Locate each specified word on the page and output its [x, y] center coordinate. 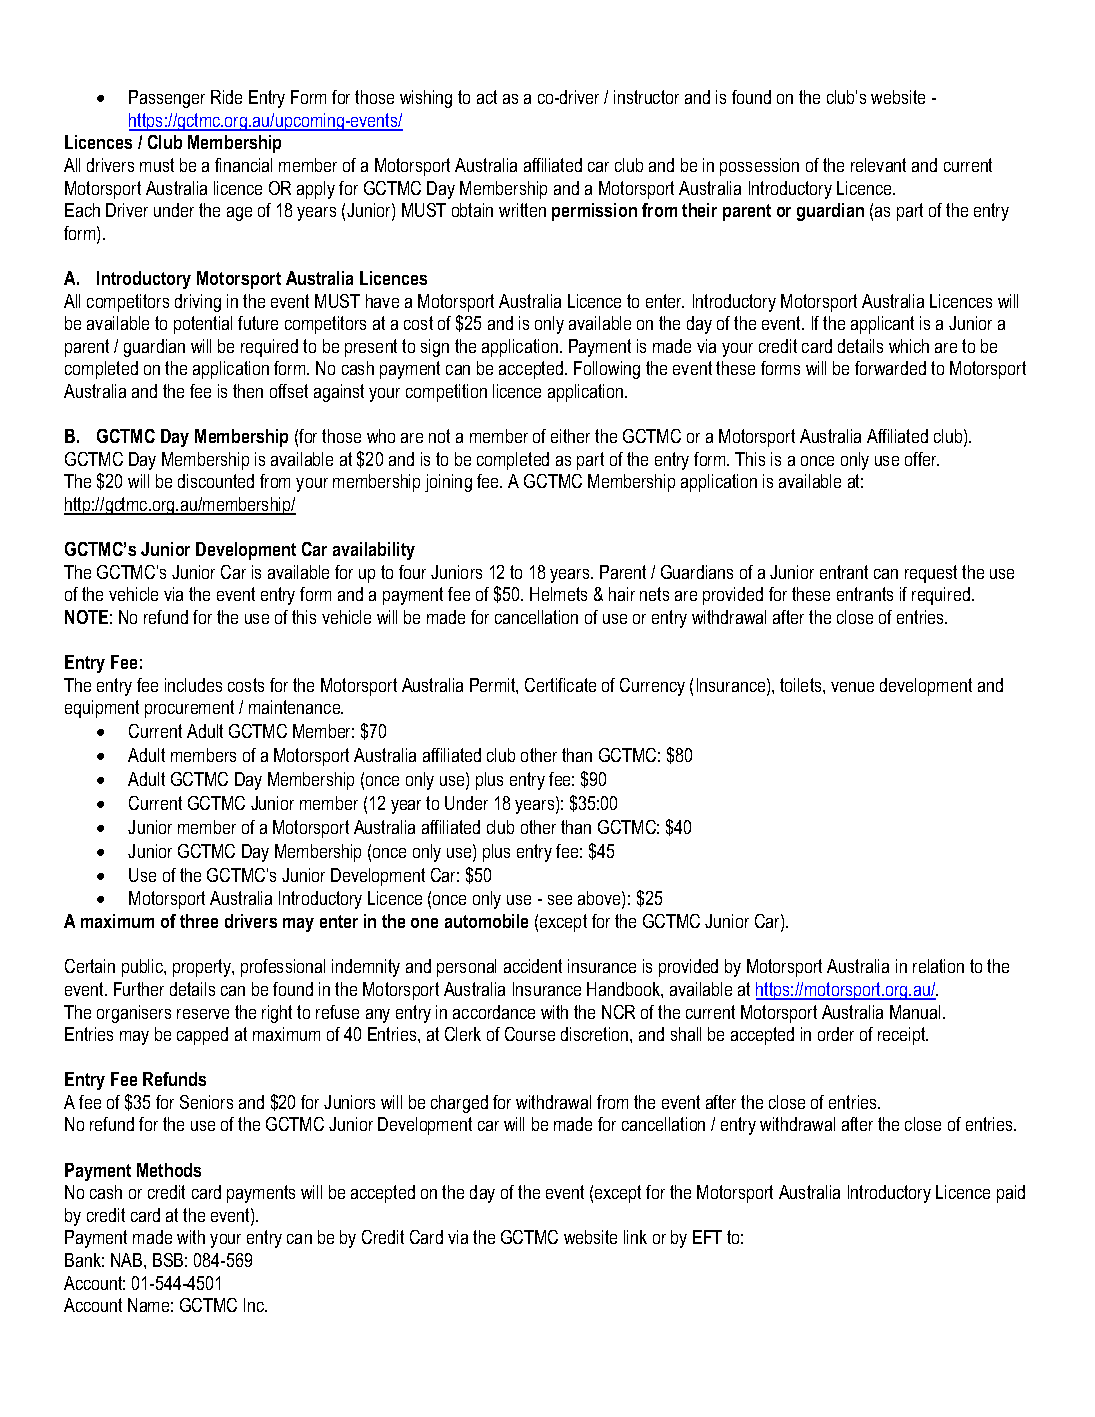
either [570, 436]
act [487, 97]
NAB [128, 1260]
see [560, 900]
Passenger [167, 99]
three [199, 921]
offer [922, 459]
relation [938, 966]
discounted [216, 481]
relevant [878, 165]
